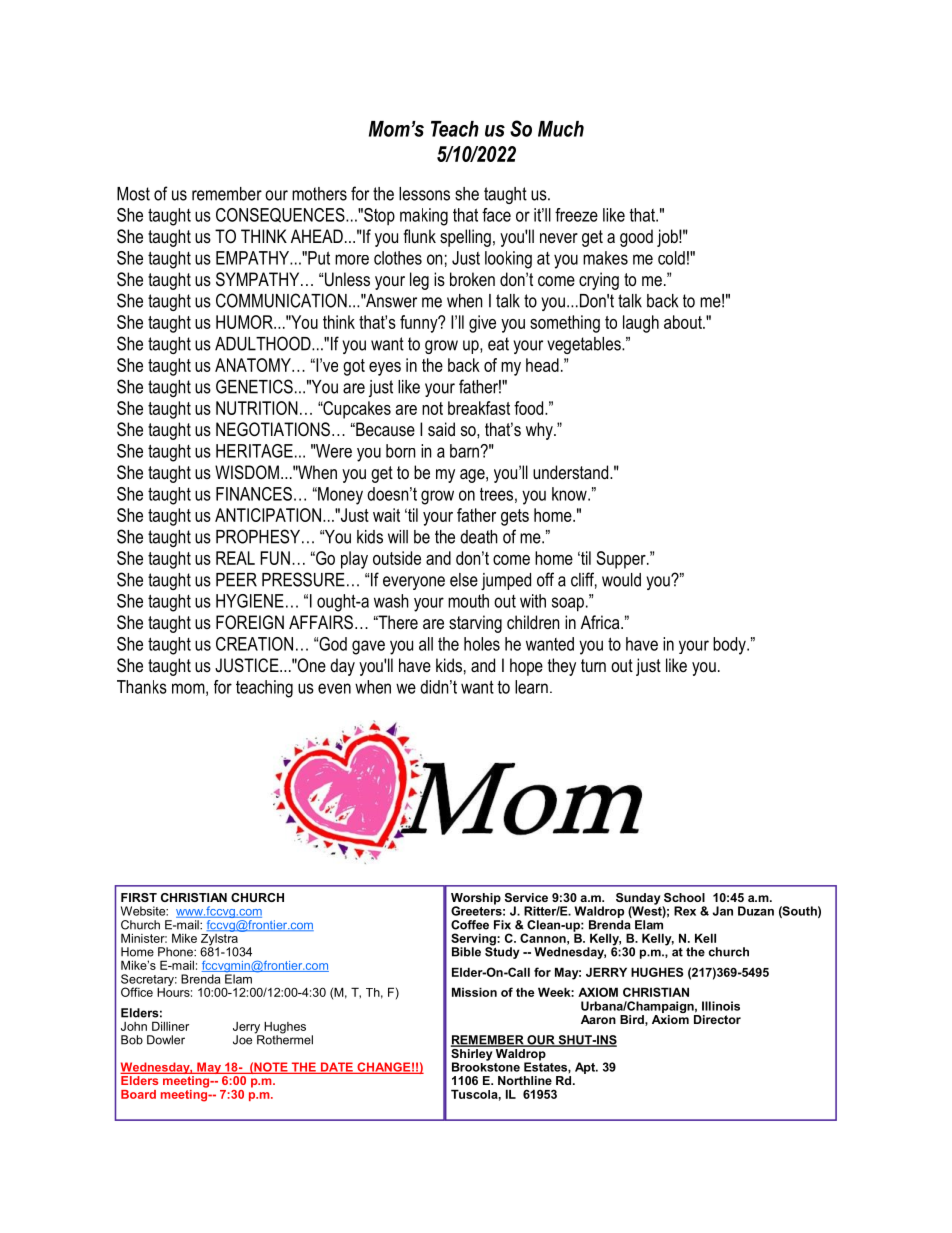 Image resolution: width=952 pixels, height=1233 pixels. Describe the element at coordinates (424, 194) in the screenshot. I see `lessons` at that location.
